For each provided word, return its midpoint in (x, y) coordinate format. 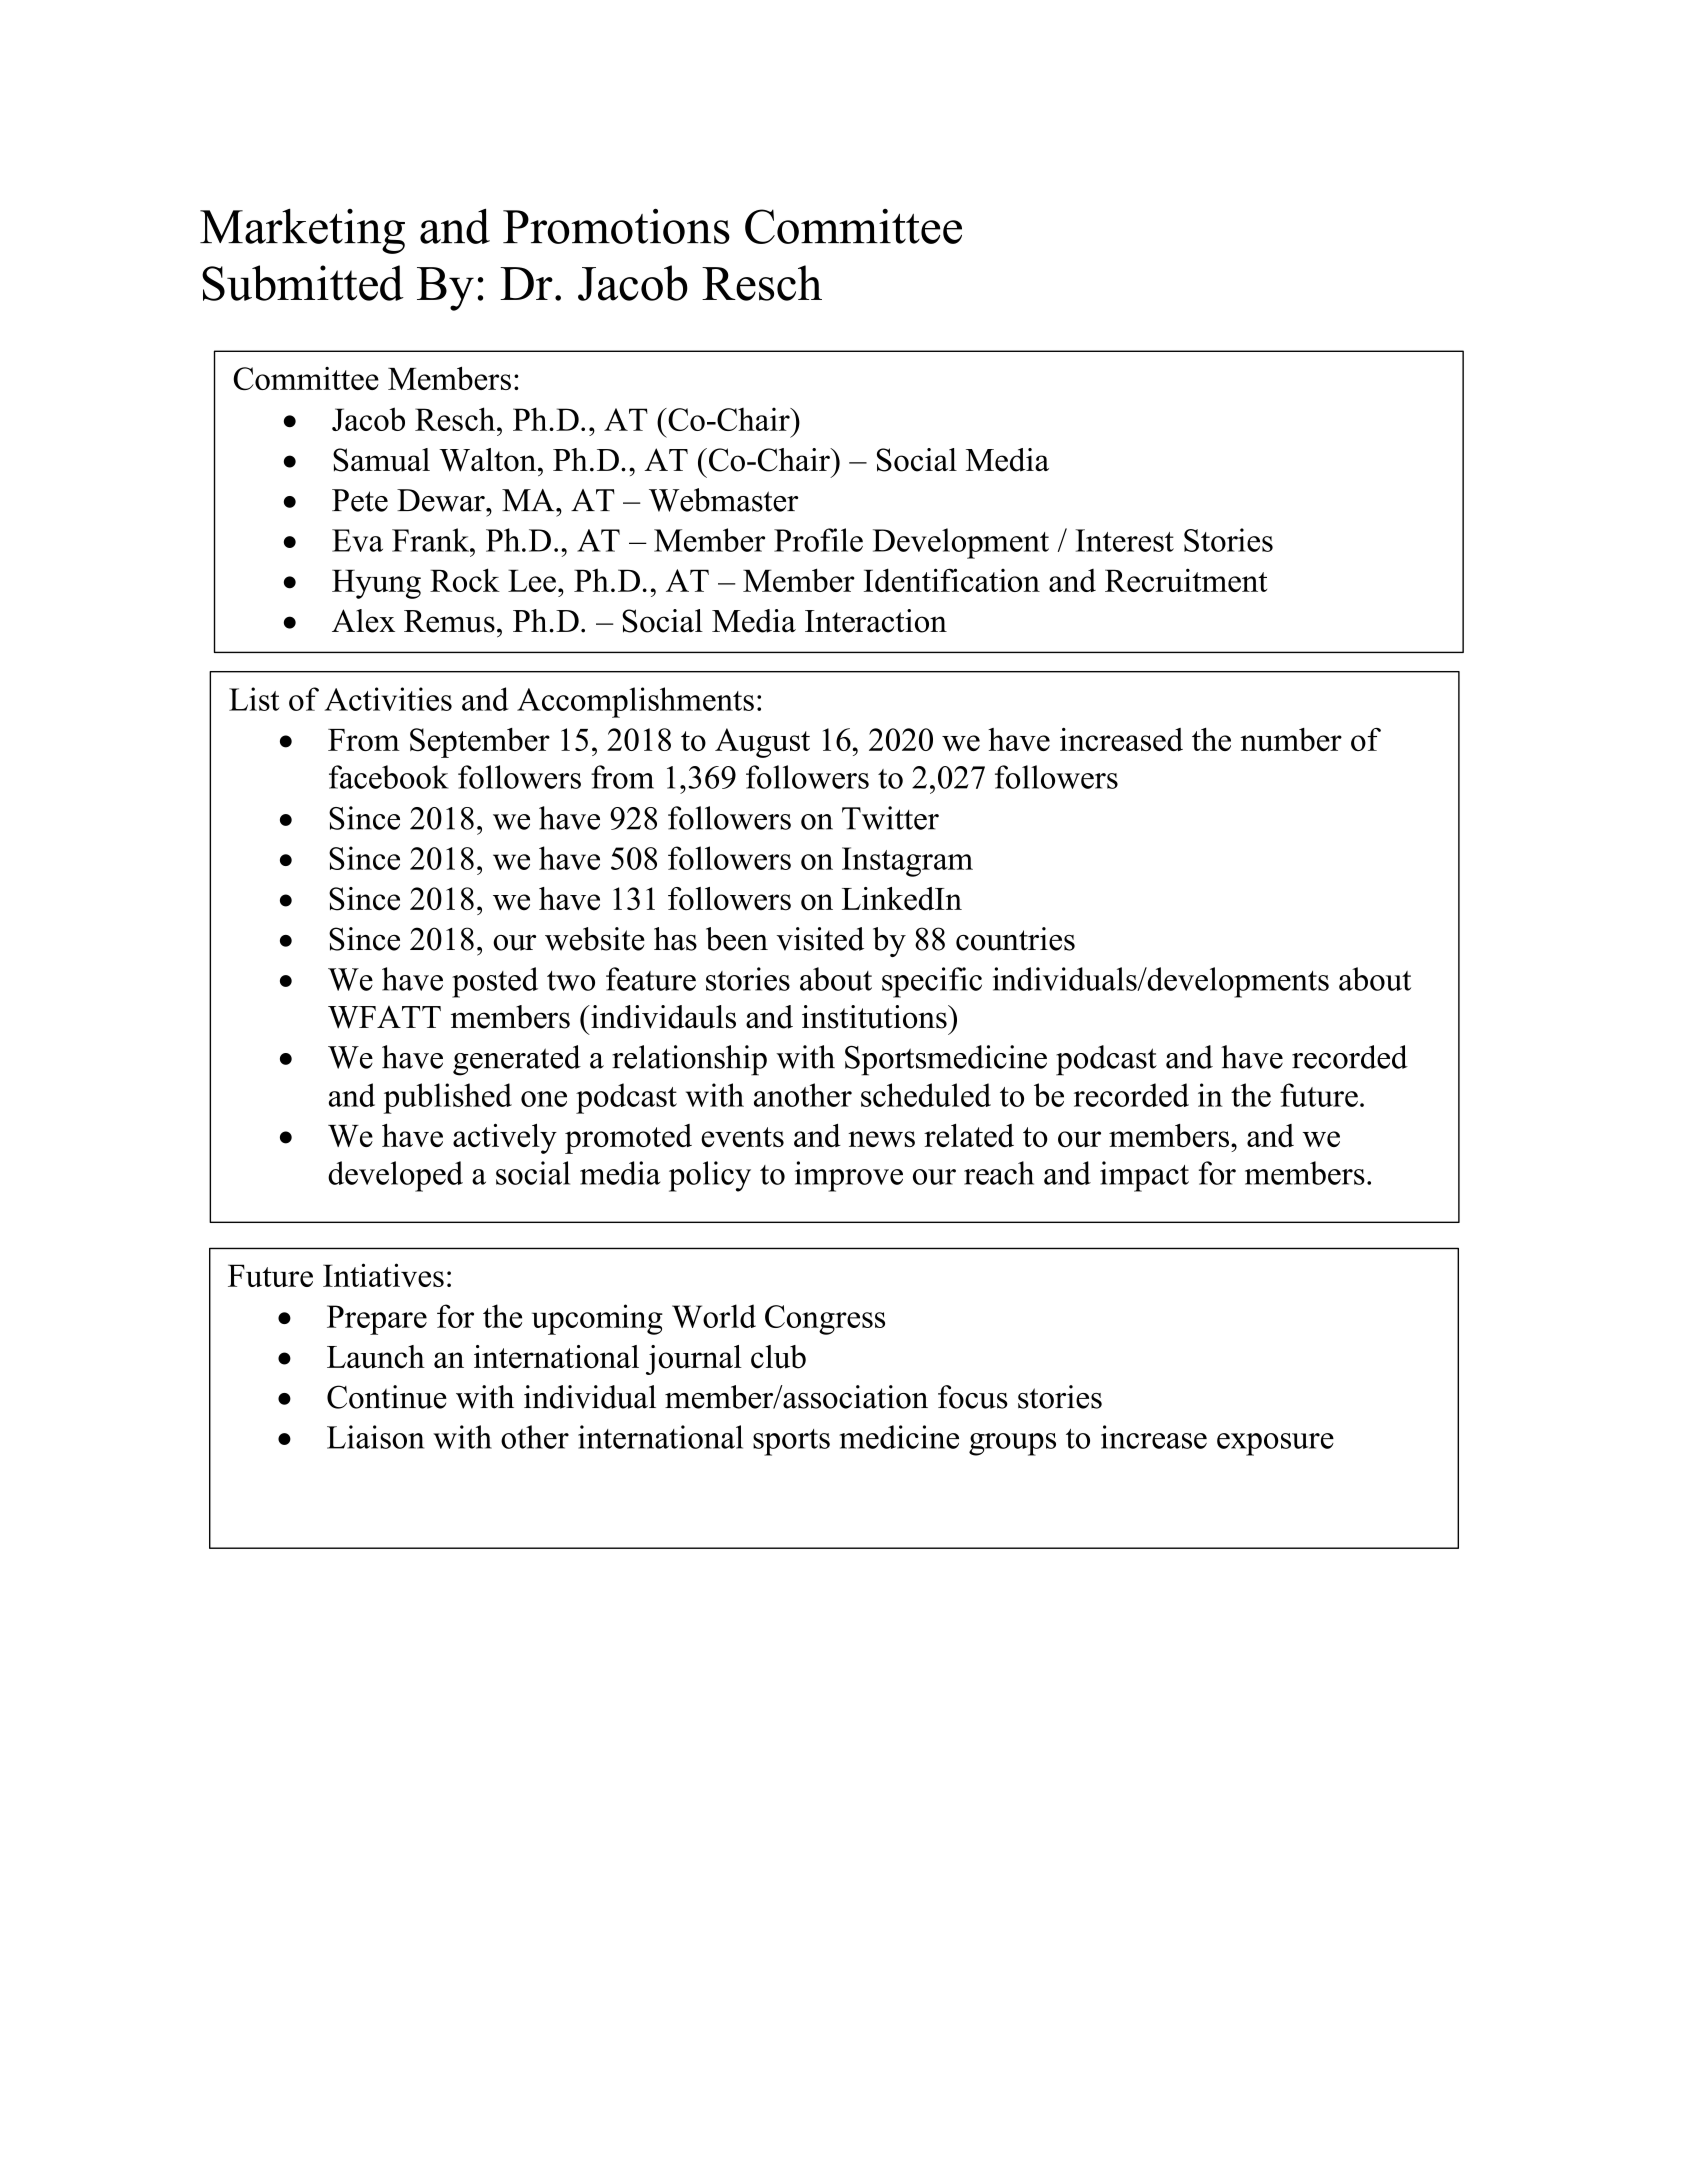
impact (1144, 1176)
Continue (387, 1397)
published (448, 1098)
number (1291, 739)
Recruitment (1186, 580)
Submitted (303, 283)
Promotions (616, 226)
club (778, 1357)
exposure (1275, 1444)
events (742, 1137)
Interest (1124, 540)
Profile (818, 540)
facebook (389, 777)
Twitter (890, 818)
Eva (357, 540)
